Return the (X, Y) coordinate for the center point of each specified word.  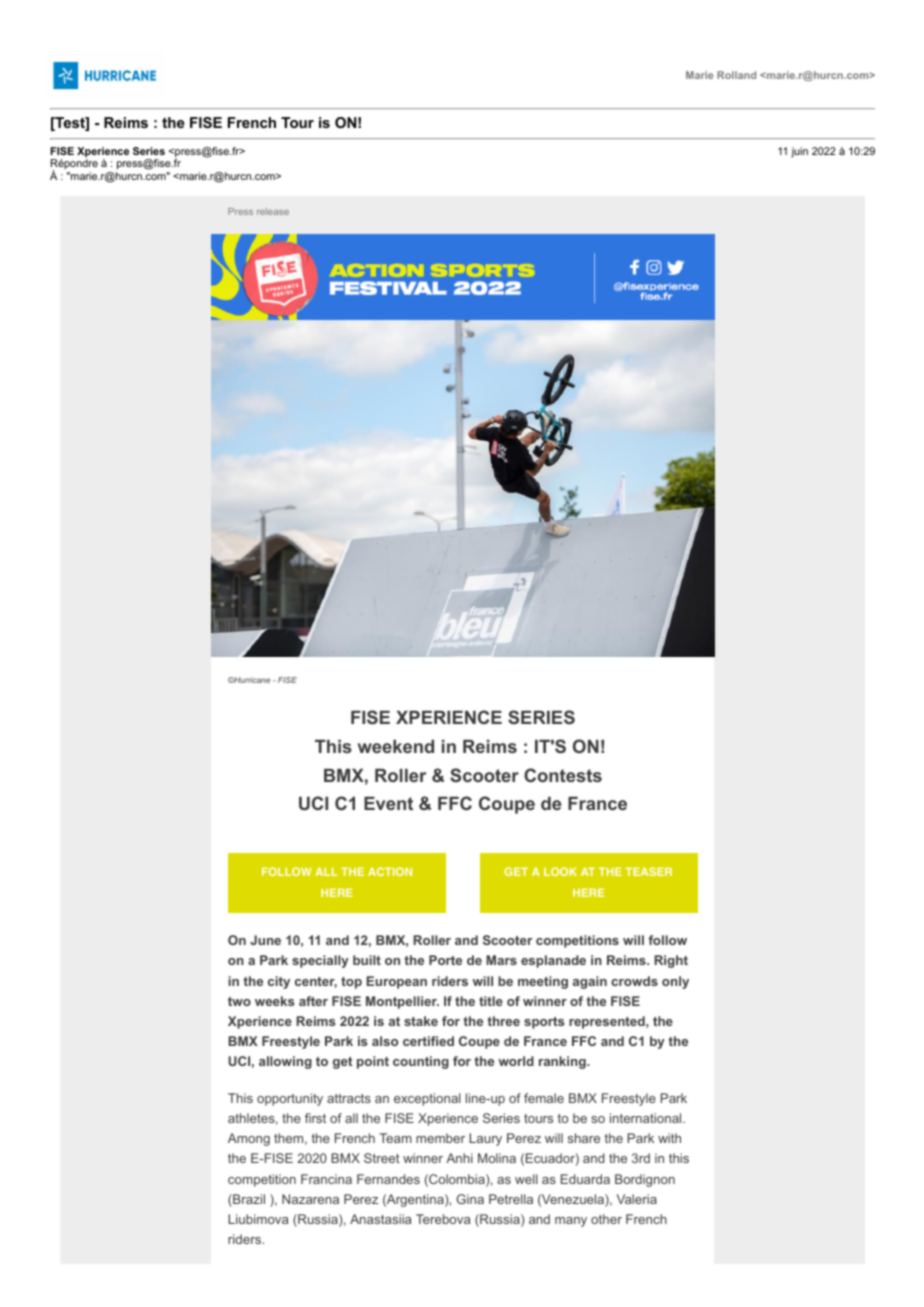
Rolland (736, 75)
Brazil (248, 1200)
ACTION (390, 871)
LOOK (560, 871)
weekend (396, 746)
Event (388, 803)
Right (671, 961)
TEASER (648, 871)
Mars (501, 960)
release (273, 211)
